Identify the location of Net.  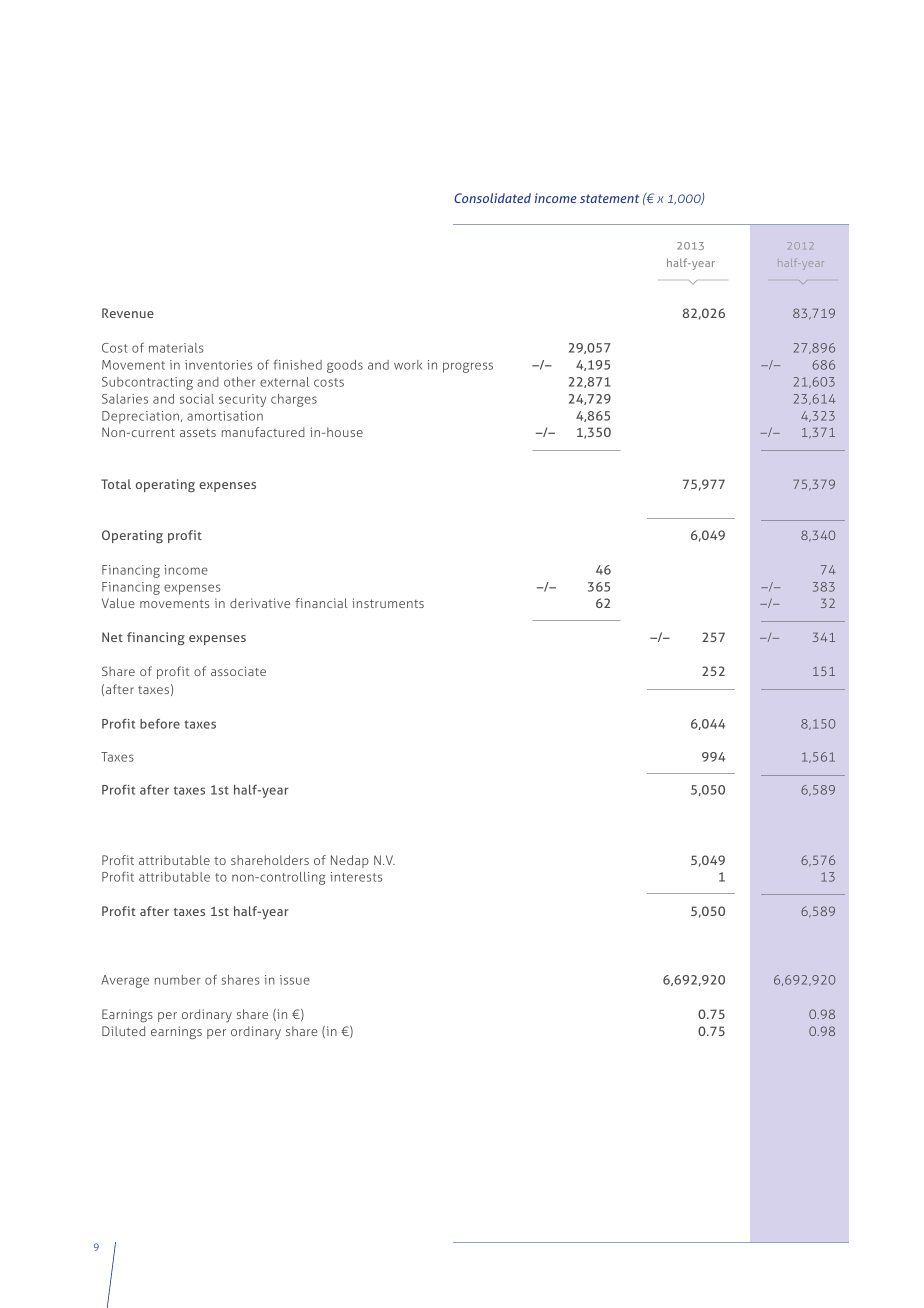
(112, 637).
